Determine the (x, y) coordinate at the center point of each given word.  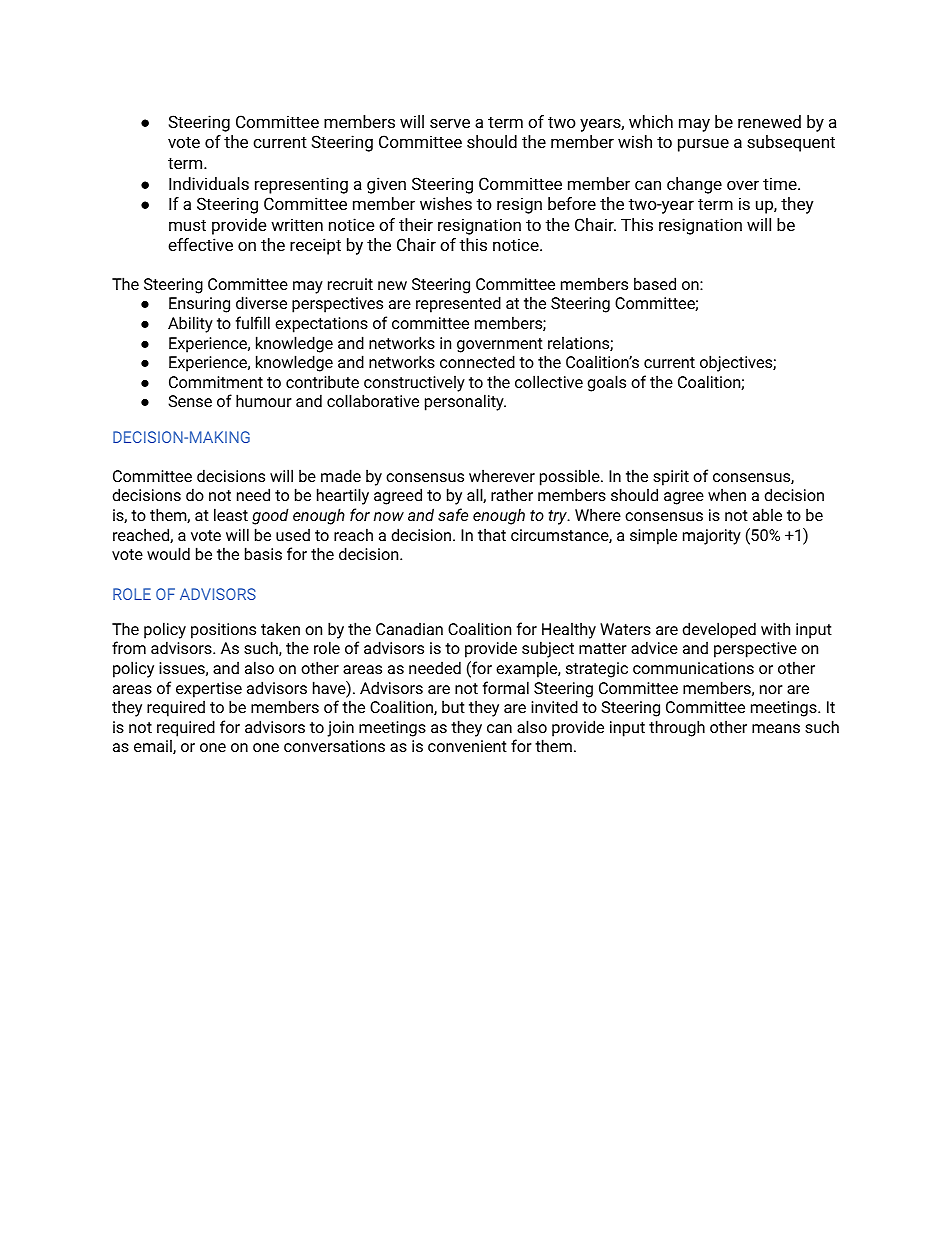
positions (223, 631)
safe (453, 514)
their (416, 224)
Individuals (209, 183)
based (655, 283)
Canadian (409, 628)
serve (450, 123)
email (154, 746)
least (231, 514)
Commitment (216, 382)
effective (200, 244)
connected (477, 361)
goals (606, 383)
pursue (703, 145)
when (727, 494)
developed (719, 630)
